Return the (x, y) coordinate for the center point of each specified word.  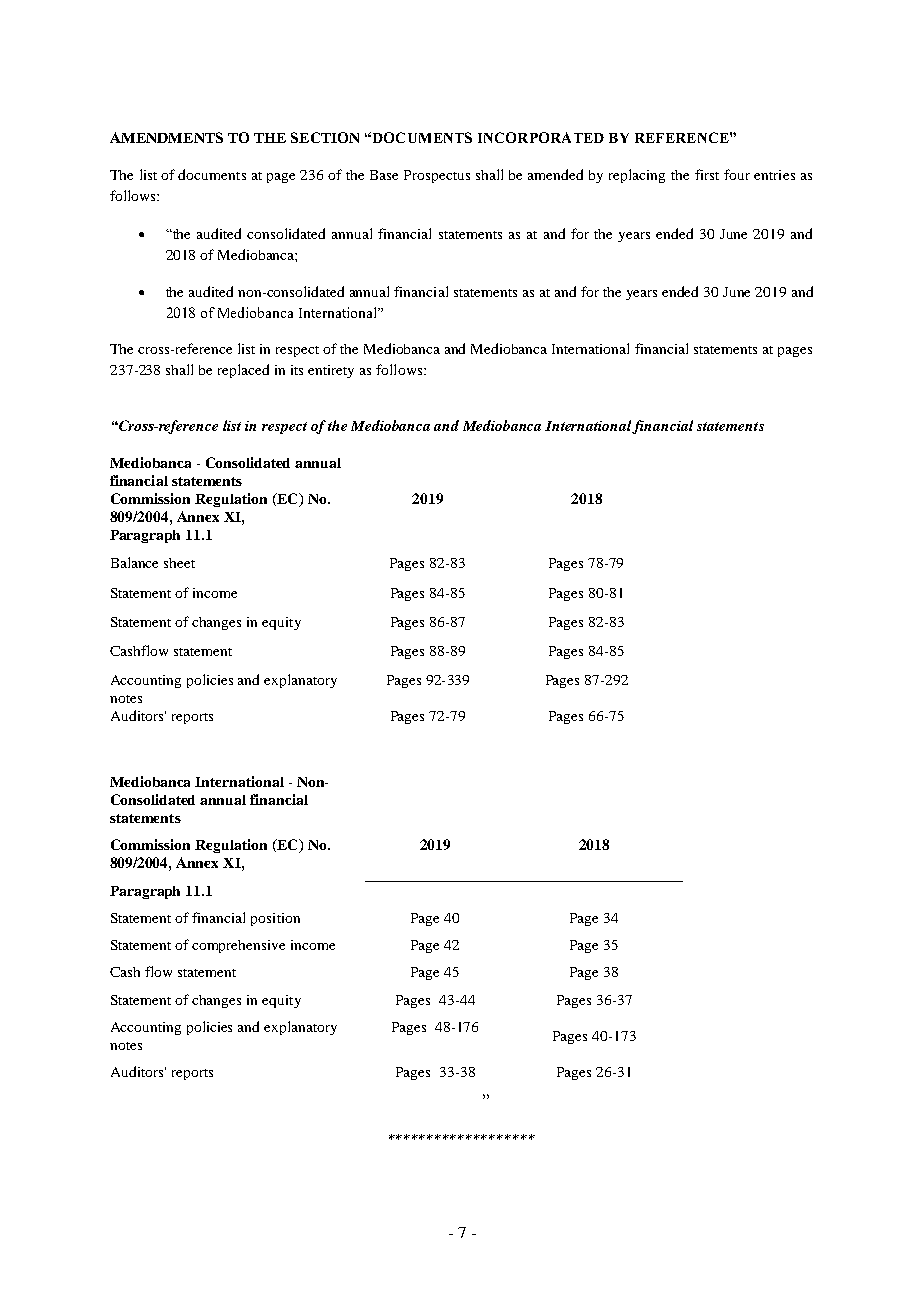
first (707, 174)
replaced (243, 371)
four (737, 174)
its (297, 370)
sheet (179, 563)
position (275, 919)
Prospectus (437, 176)
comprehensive (238, 946)
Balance (134, 562)
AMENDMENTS (166, 137)
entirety (331, 371)
